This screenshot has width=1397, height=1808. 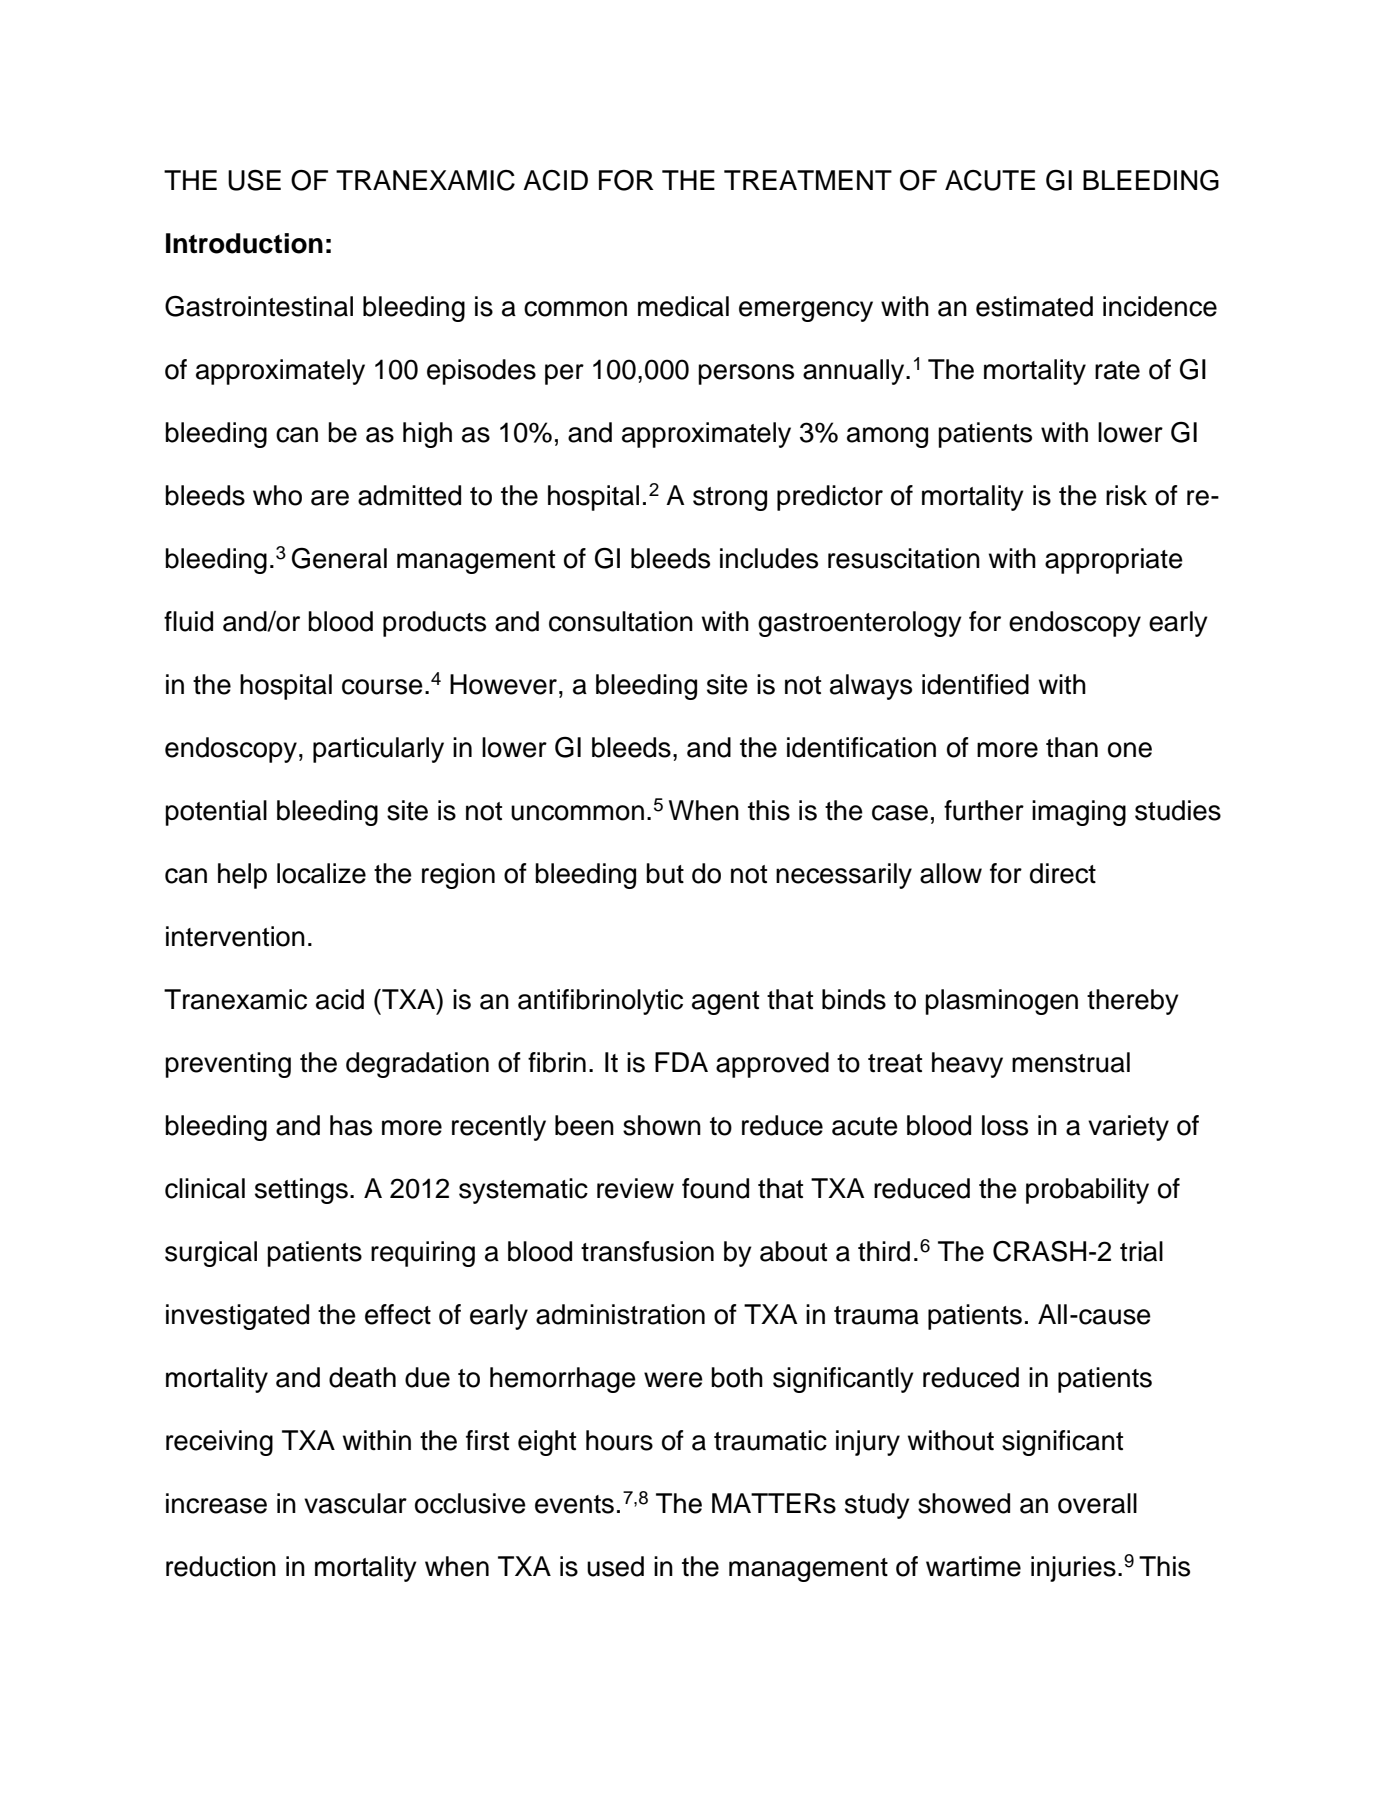 I want to click on estimated, so click(x=1034, y=306).
